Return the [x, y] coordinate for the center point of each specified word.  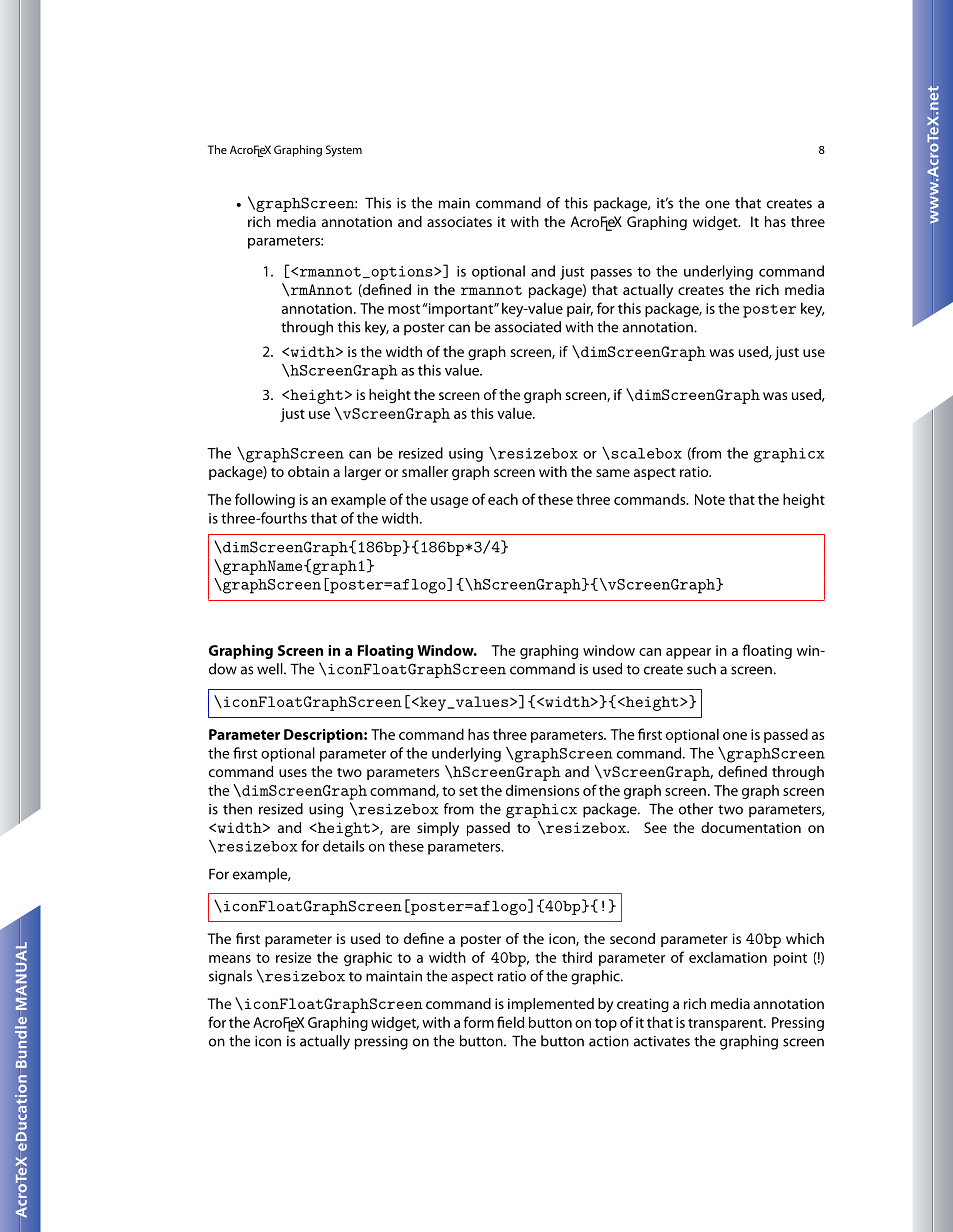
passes [611, 274]
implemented [551, 1005]
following [265, 500]
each [503, 499]
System [344, 151]
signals [230, 977]
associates [459, 221]
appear [688, 653]
